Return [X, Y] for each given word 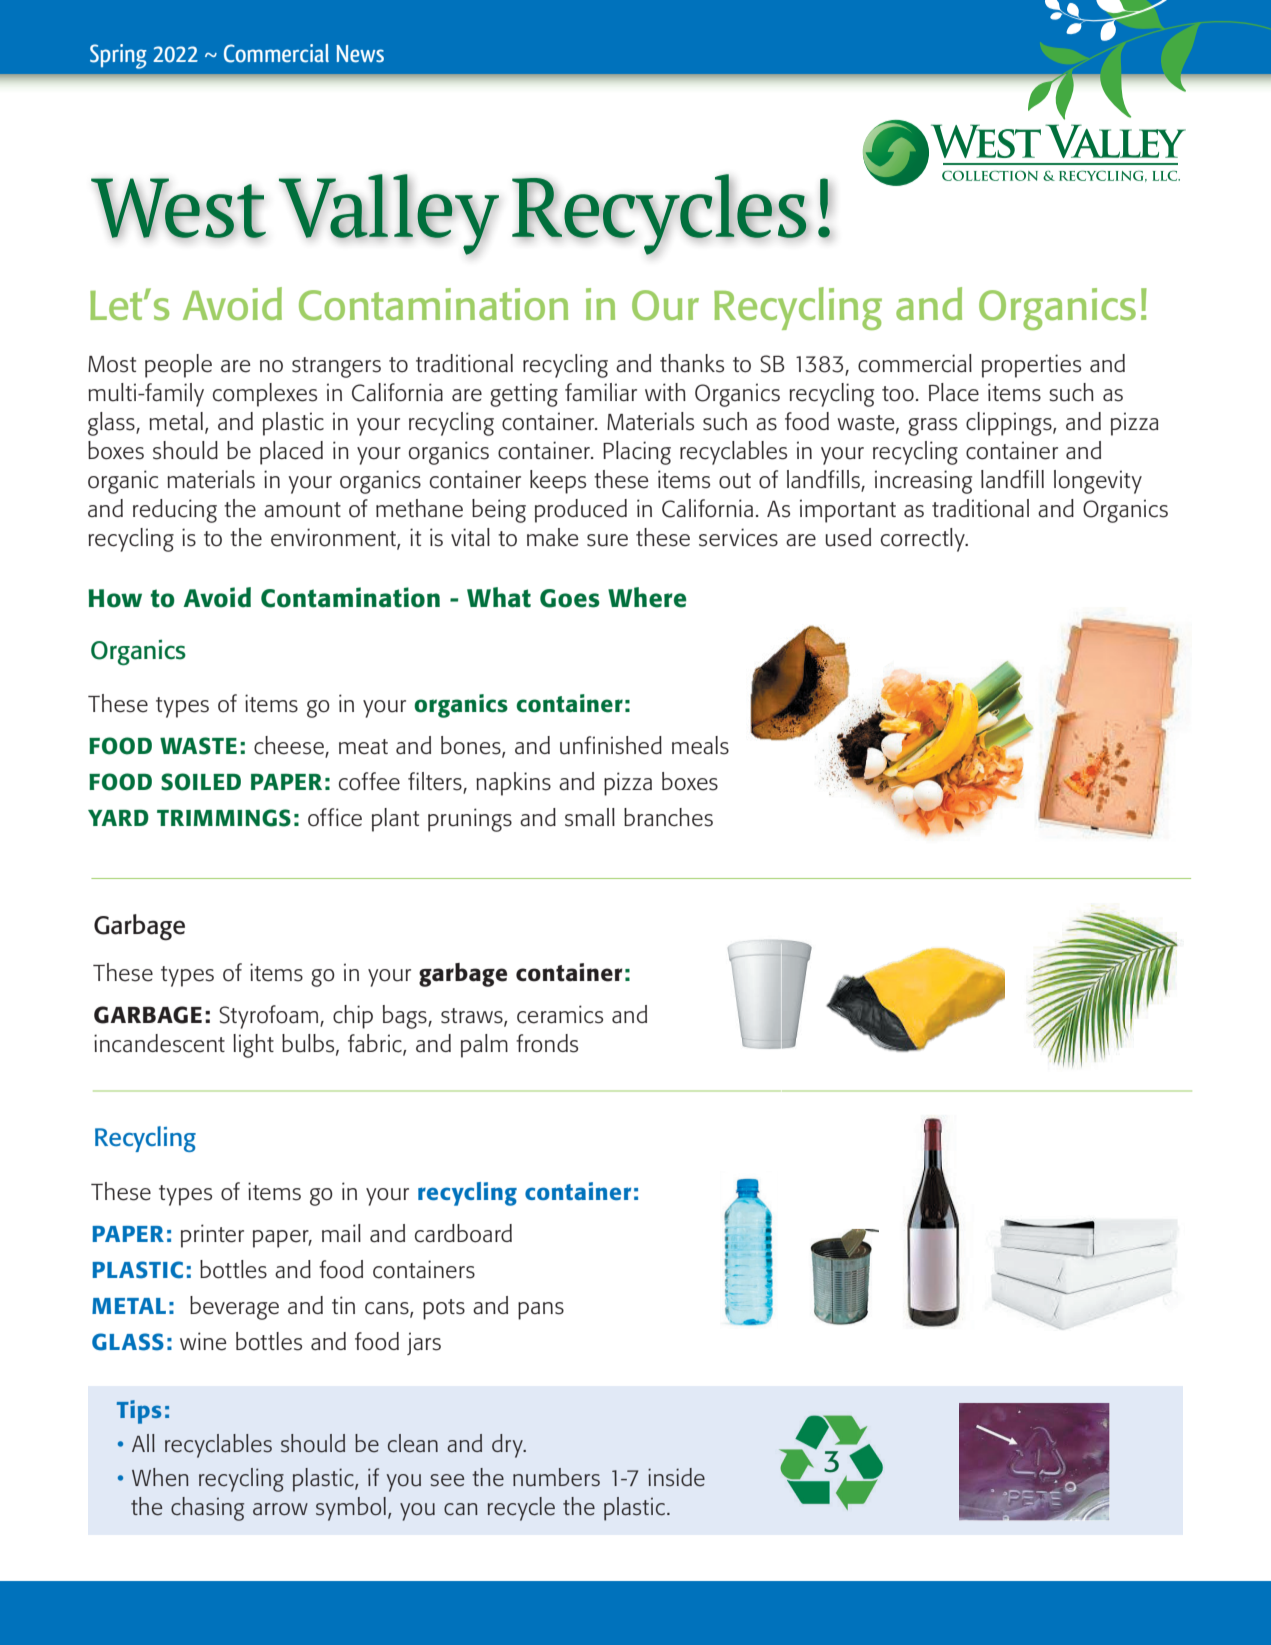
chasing [207, 1509]
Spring [118, 56]
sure [607, 540]
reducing [175, 511]
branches [668, 817]
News [360, 54]
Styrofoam [270, 1017]
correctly [924, 540]
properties [1031, 366]
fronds [547, 1043]
